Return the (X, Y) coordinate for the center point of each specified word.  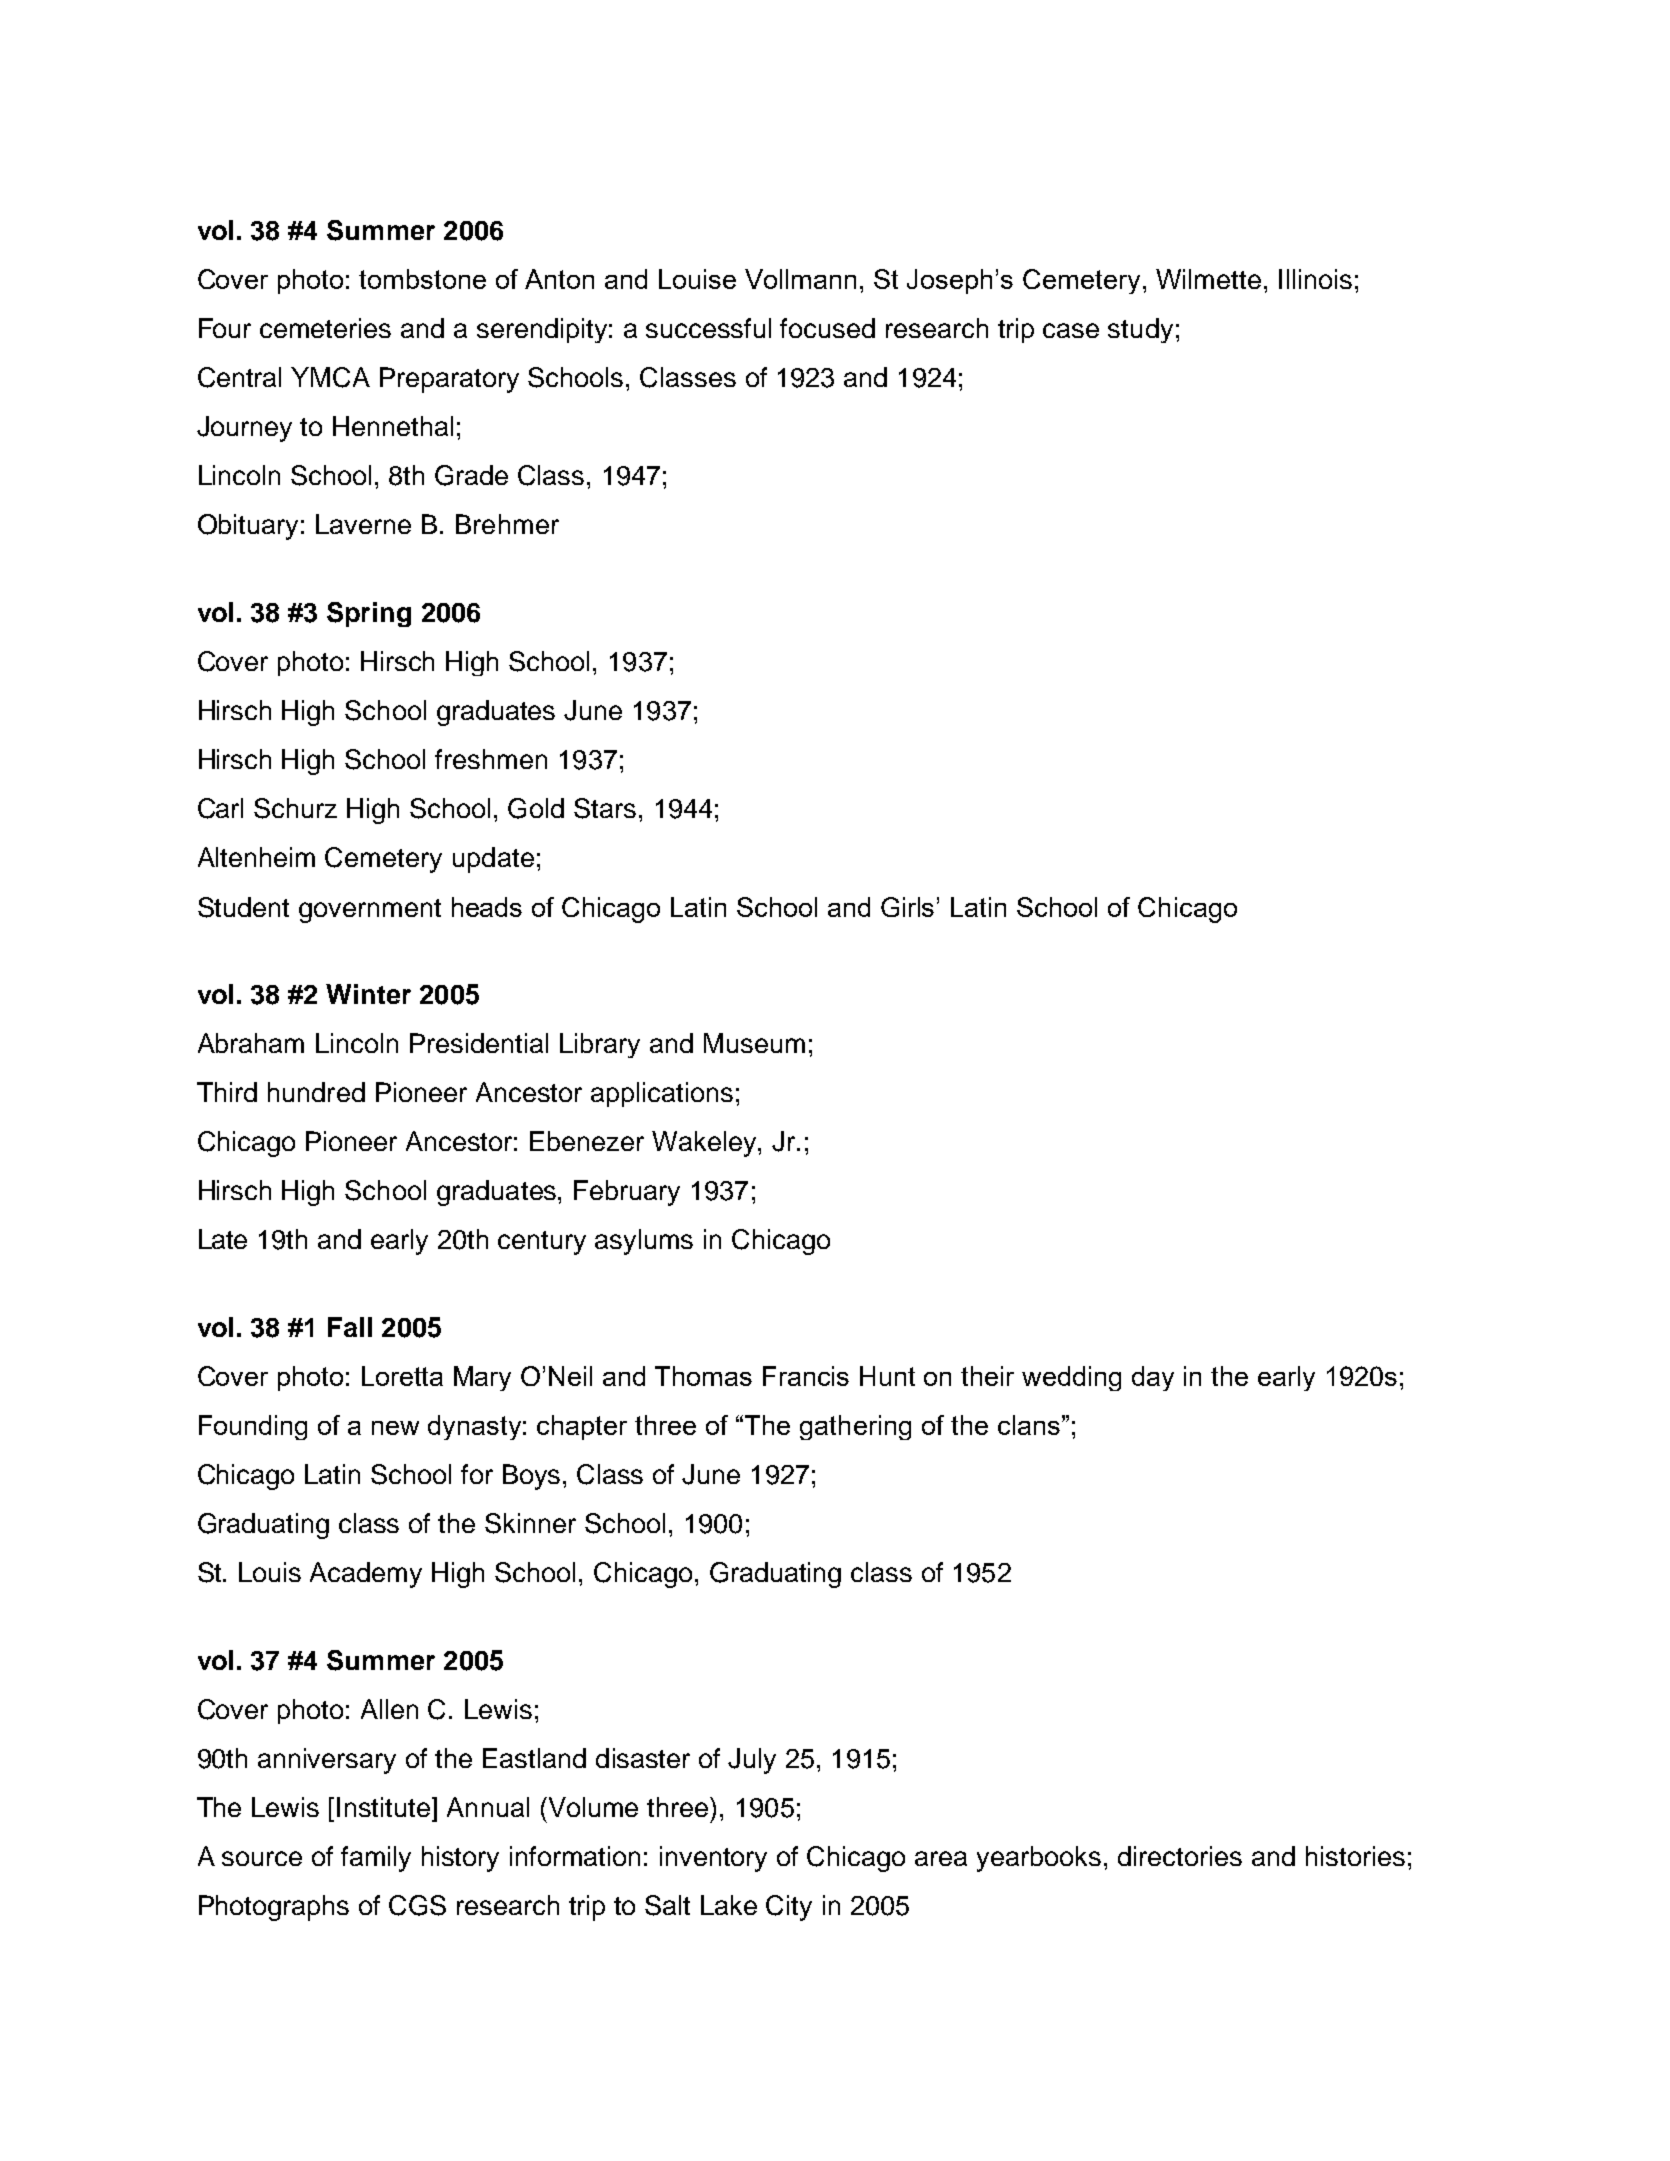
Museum (754, 1043)
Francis (806, 1376)
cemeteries (325, 328)
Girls (907, 907)
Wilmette (1208, 279)
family (376, 1859)
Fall (350, 1327)
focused (827, 328)
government (370, 911)
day (1153, 1378)
